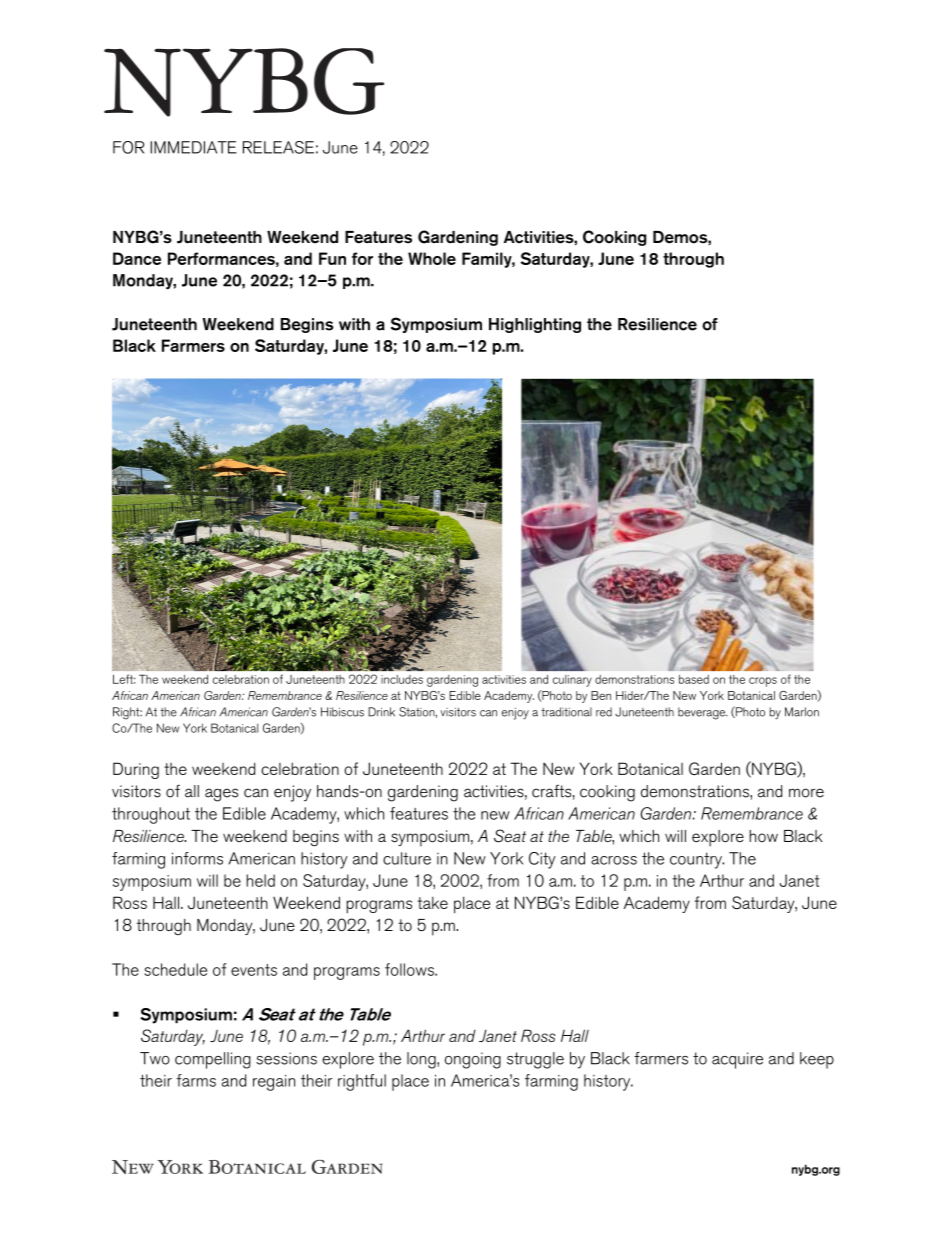 The height and width of the page is (1233, 952). I want to click on compelling, so click(213, 1060).
